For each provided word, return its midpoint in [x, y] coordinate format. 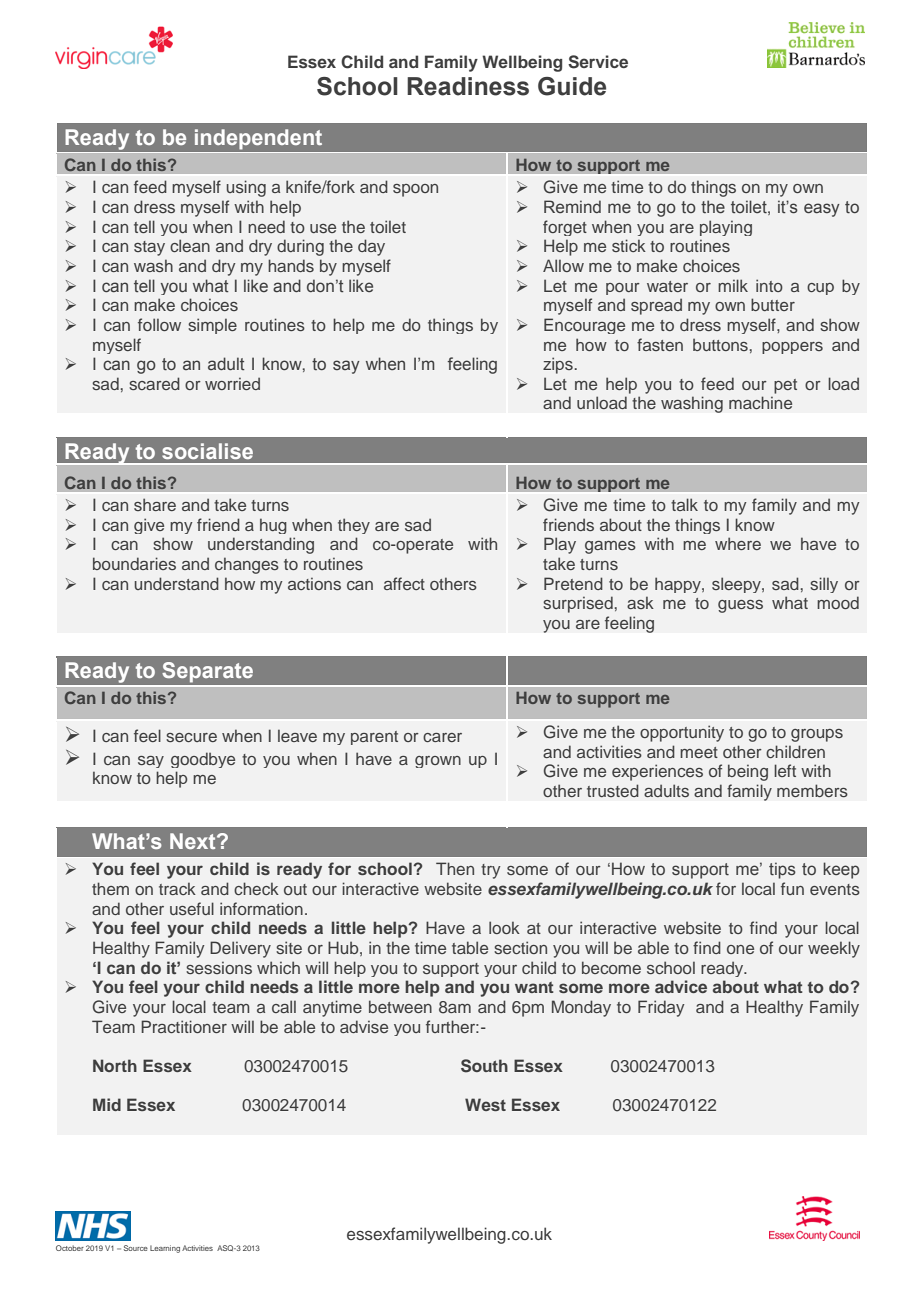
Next [194, 841]
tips [782, 870]
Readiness [468, 86]
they [354, 526]
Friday [661, 1008]
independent [258, 139]
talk [684, 504]
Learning [165, 1249]
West [485, 1104]
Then [455, 868]
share [155, 504]
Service [598, 62]
